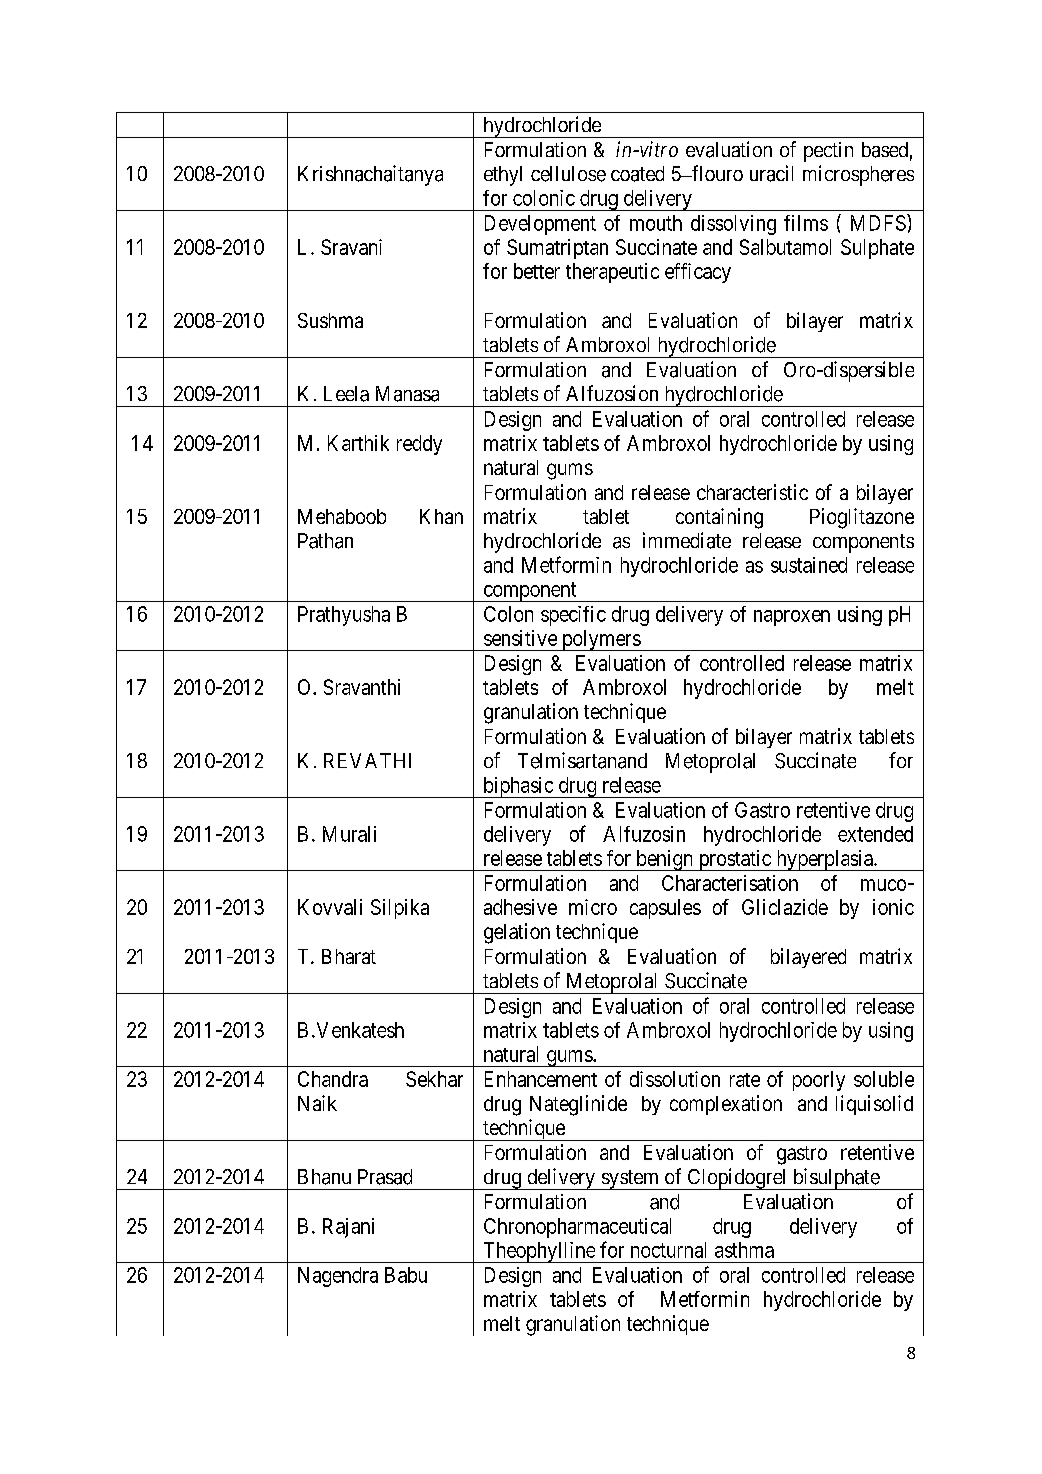 Image resolution: width=1042 pixels, height=1474 pixels. I want to click on Bharat, so click(349, 956).
